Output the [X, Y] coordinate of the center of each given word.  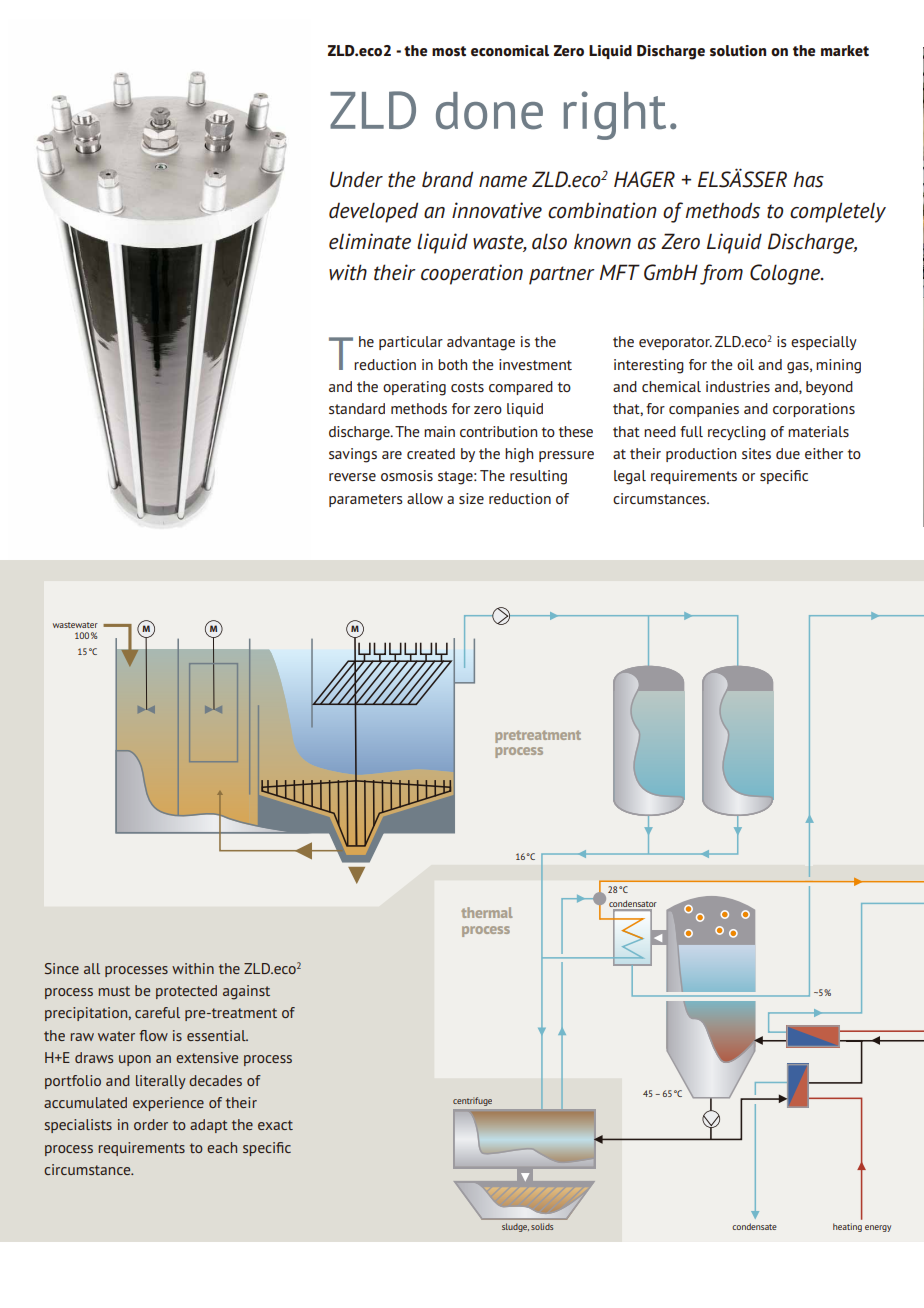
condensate [754, 1226]
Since [62, 968]
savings [353, 455]
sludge [515, 1227]
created [431, 453]
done [489, 111]
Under [356, 179]
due [788, 453]
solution [738, 51]
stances [683, 499]
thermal [486, 912]
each [222, 1147]
